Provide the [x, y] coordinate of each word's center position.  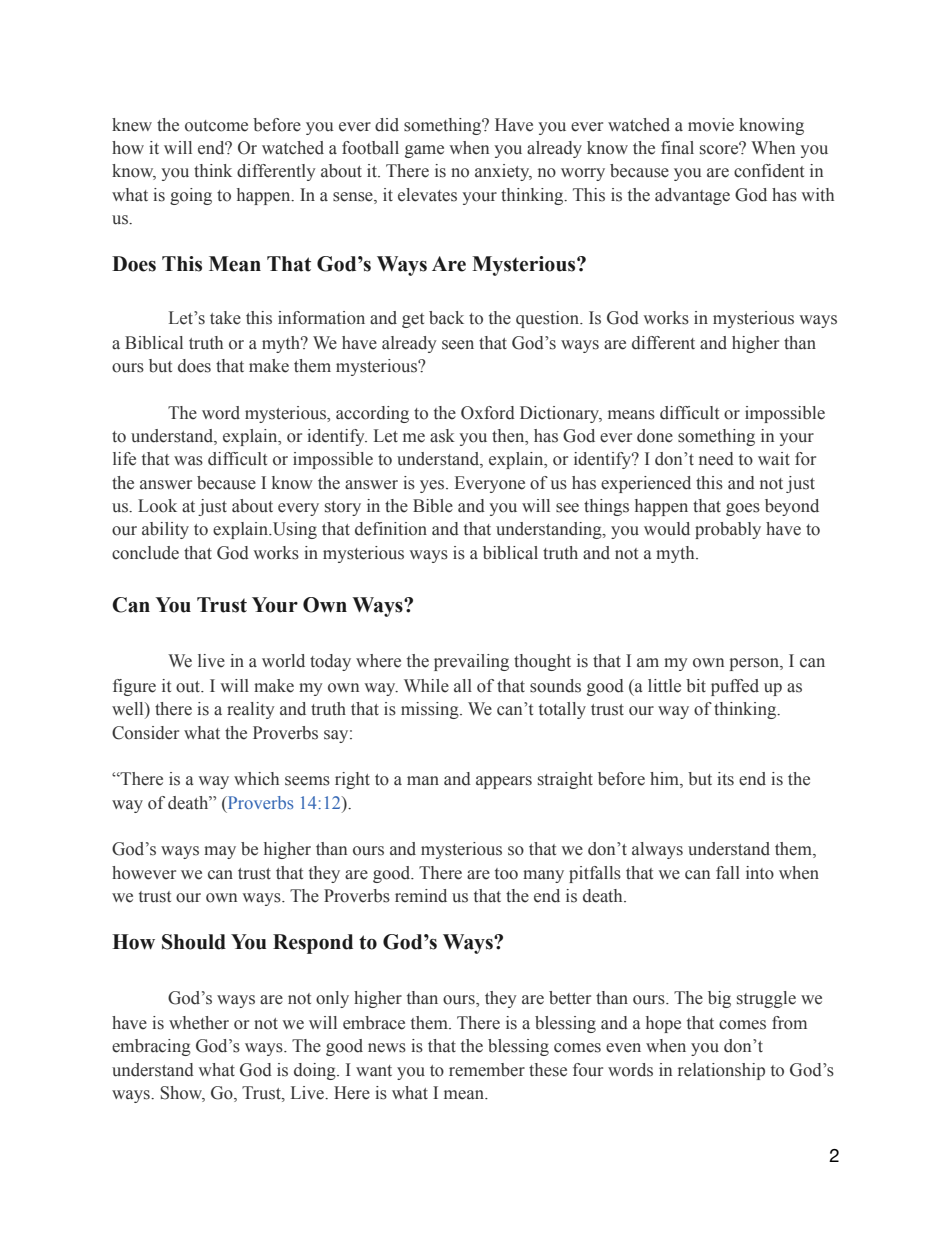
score [720, 149]
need [716, 459]
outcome [216, 126]
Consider [145, 733]
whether [199, 1023]
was [188, 461]
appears [504, 782]
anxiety [503, 172]
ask [442, 436]
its [725, 779]
